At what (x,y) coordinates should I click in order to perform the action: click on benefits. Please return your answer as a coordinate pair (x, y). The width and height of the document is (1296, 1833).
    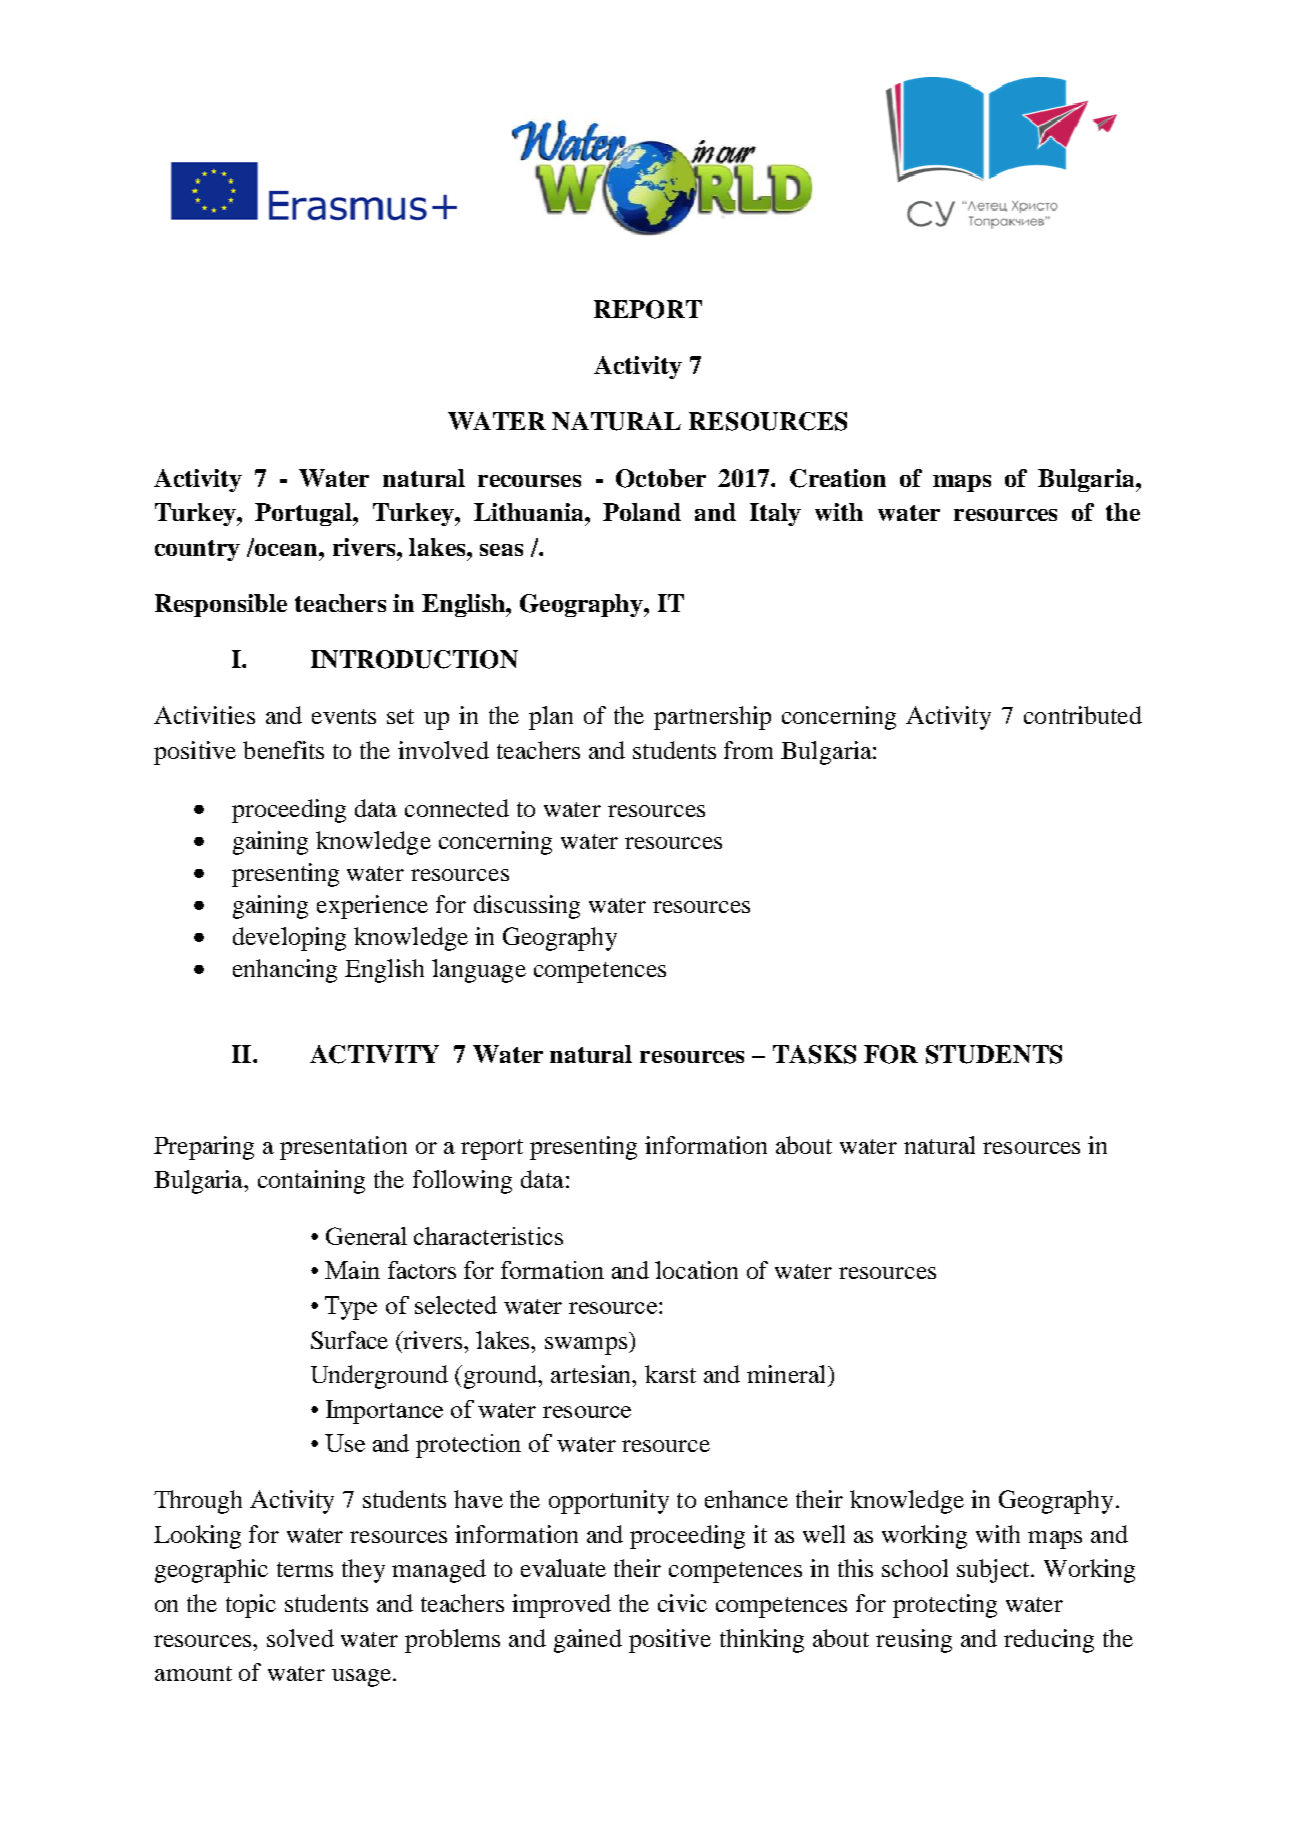
    Looking at the image, I should click on (283, 750).
